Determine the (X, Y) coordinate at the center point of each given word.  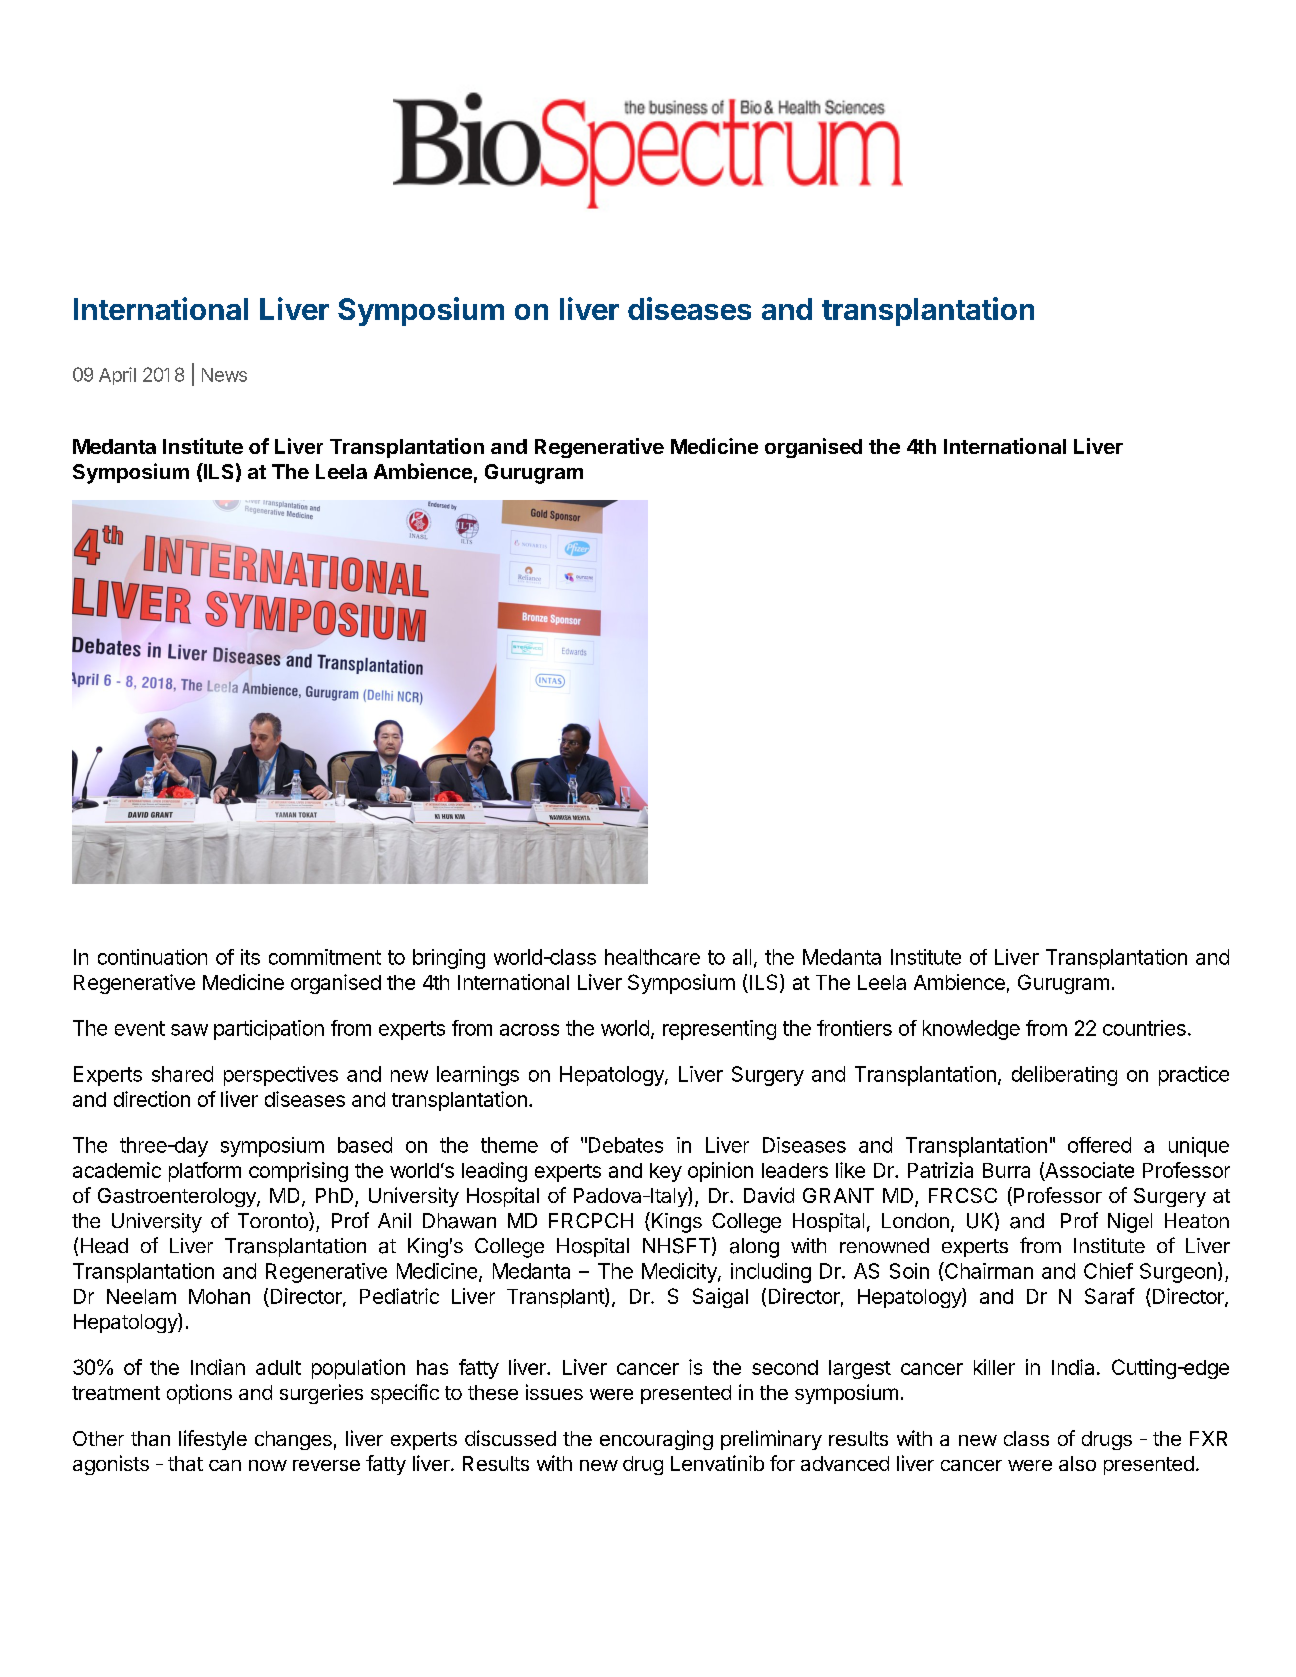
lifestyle (213, 1440)
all (742, 957)
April (117, 376)
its (250, 957)
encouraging (656, 1440)
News (224, 375)
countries (1144, 1028)
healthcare (652, 957)
